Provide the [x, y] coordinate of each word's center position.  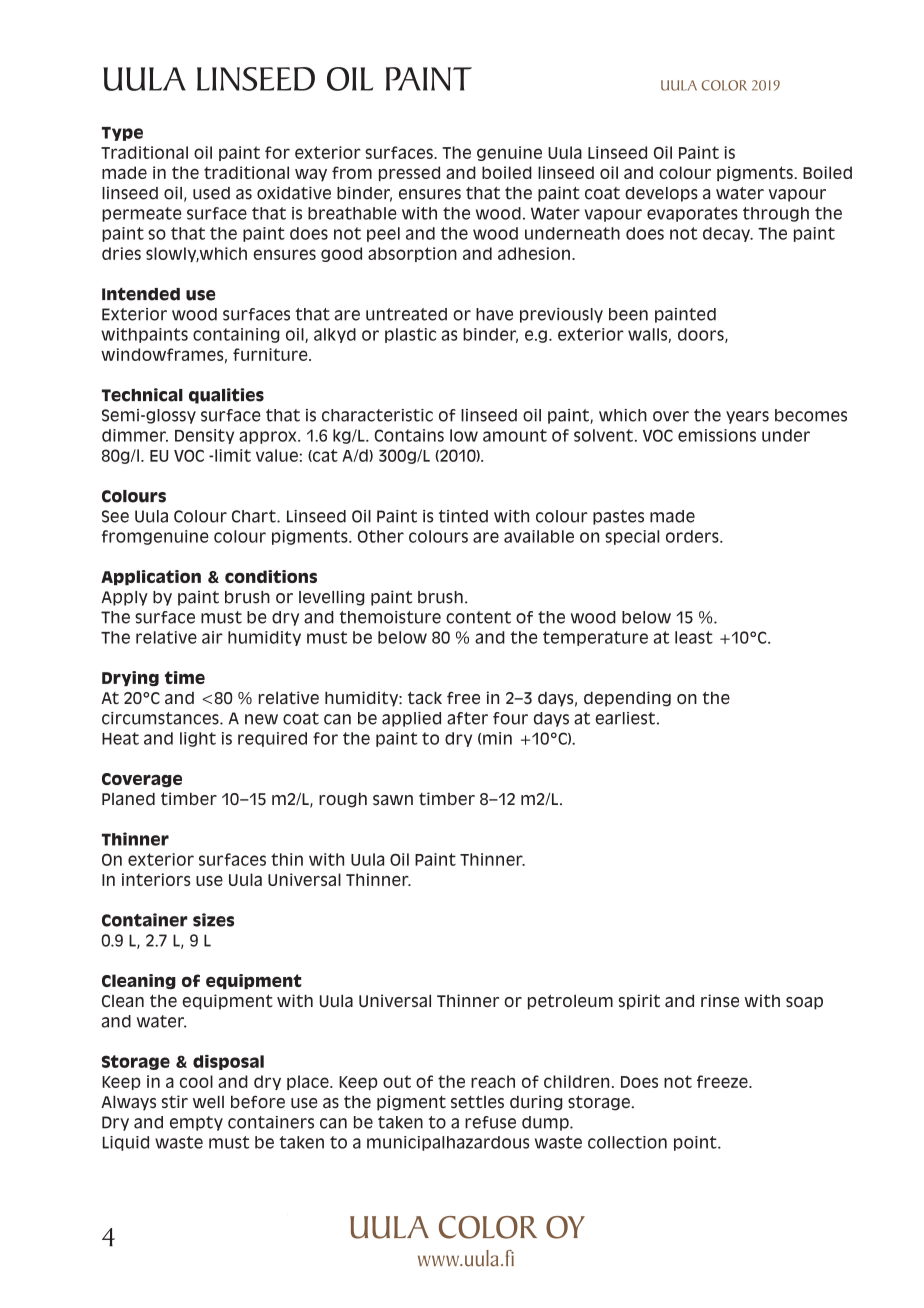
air [212, 637]
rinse [720, 1000]
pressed [409, 173]
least [694, 637]
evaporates [692, 214]
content [478, 617]
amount [515, 435]
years [747, 417]
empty [196, 1123]
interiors [156, 879]
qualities [226, 396]
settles [477, 1101]
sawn [393, 800]
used [211, 193]
